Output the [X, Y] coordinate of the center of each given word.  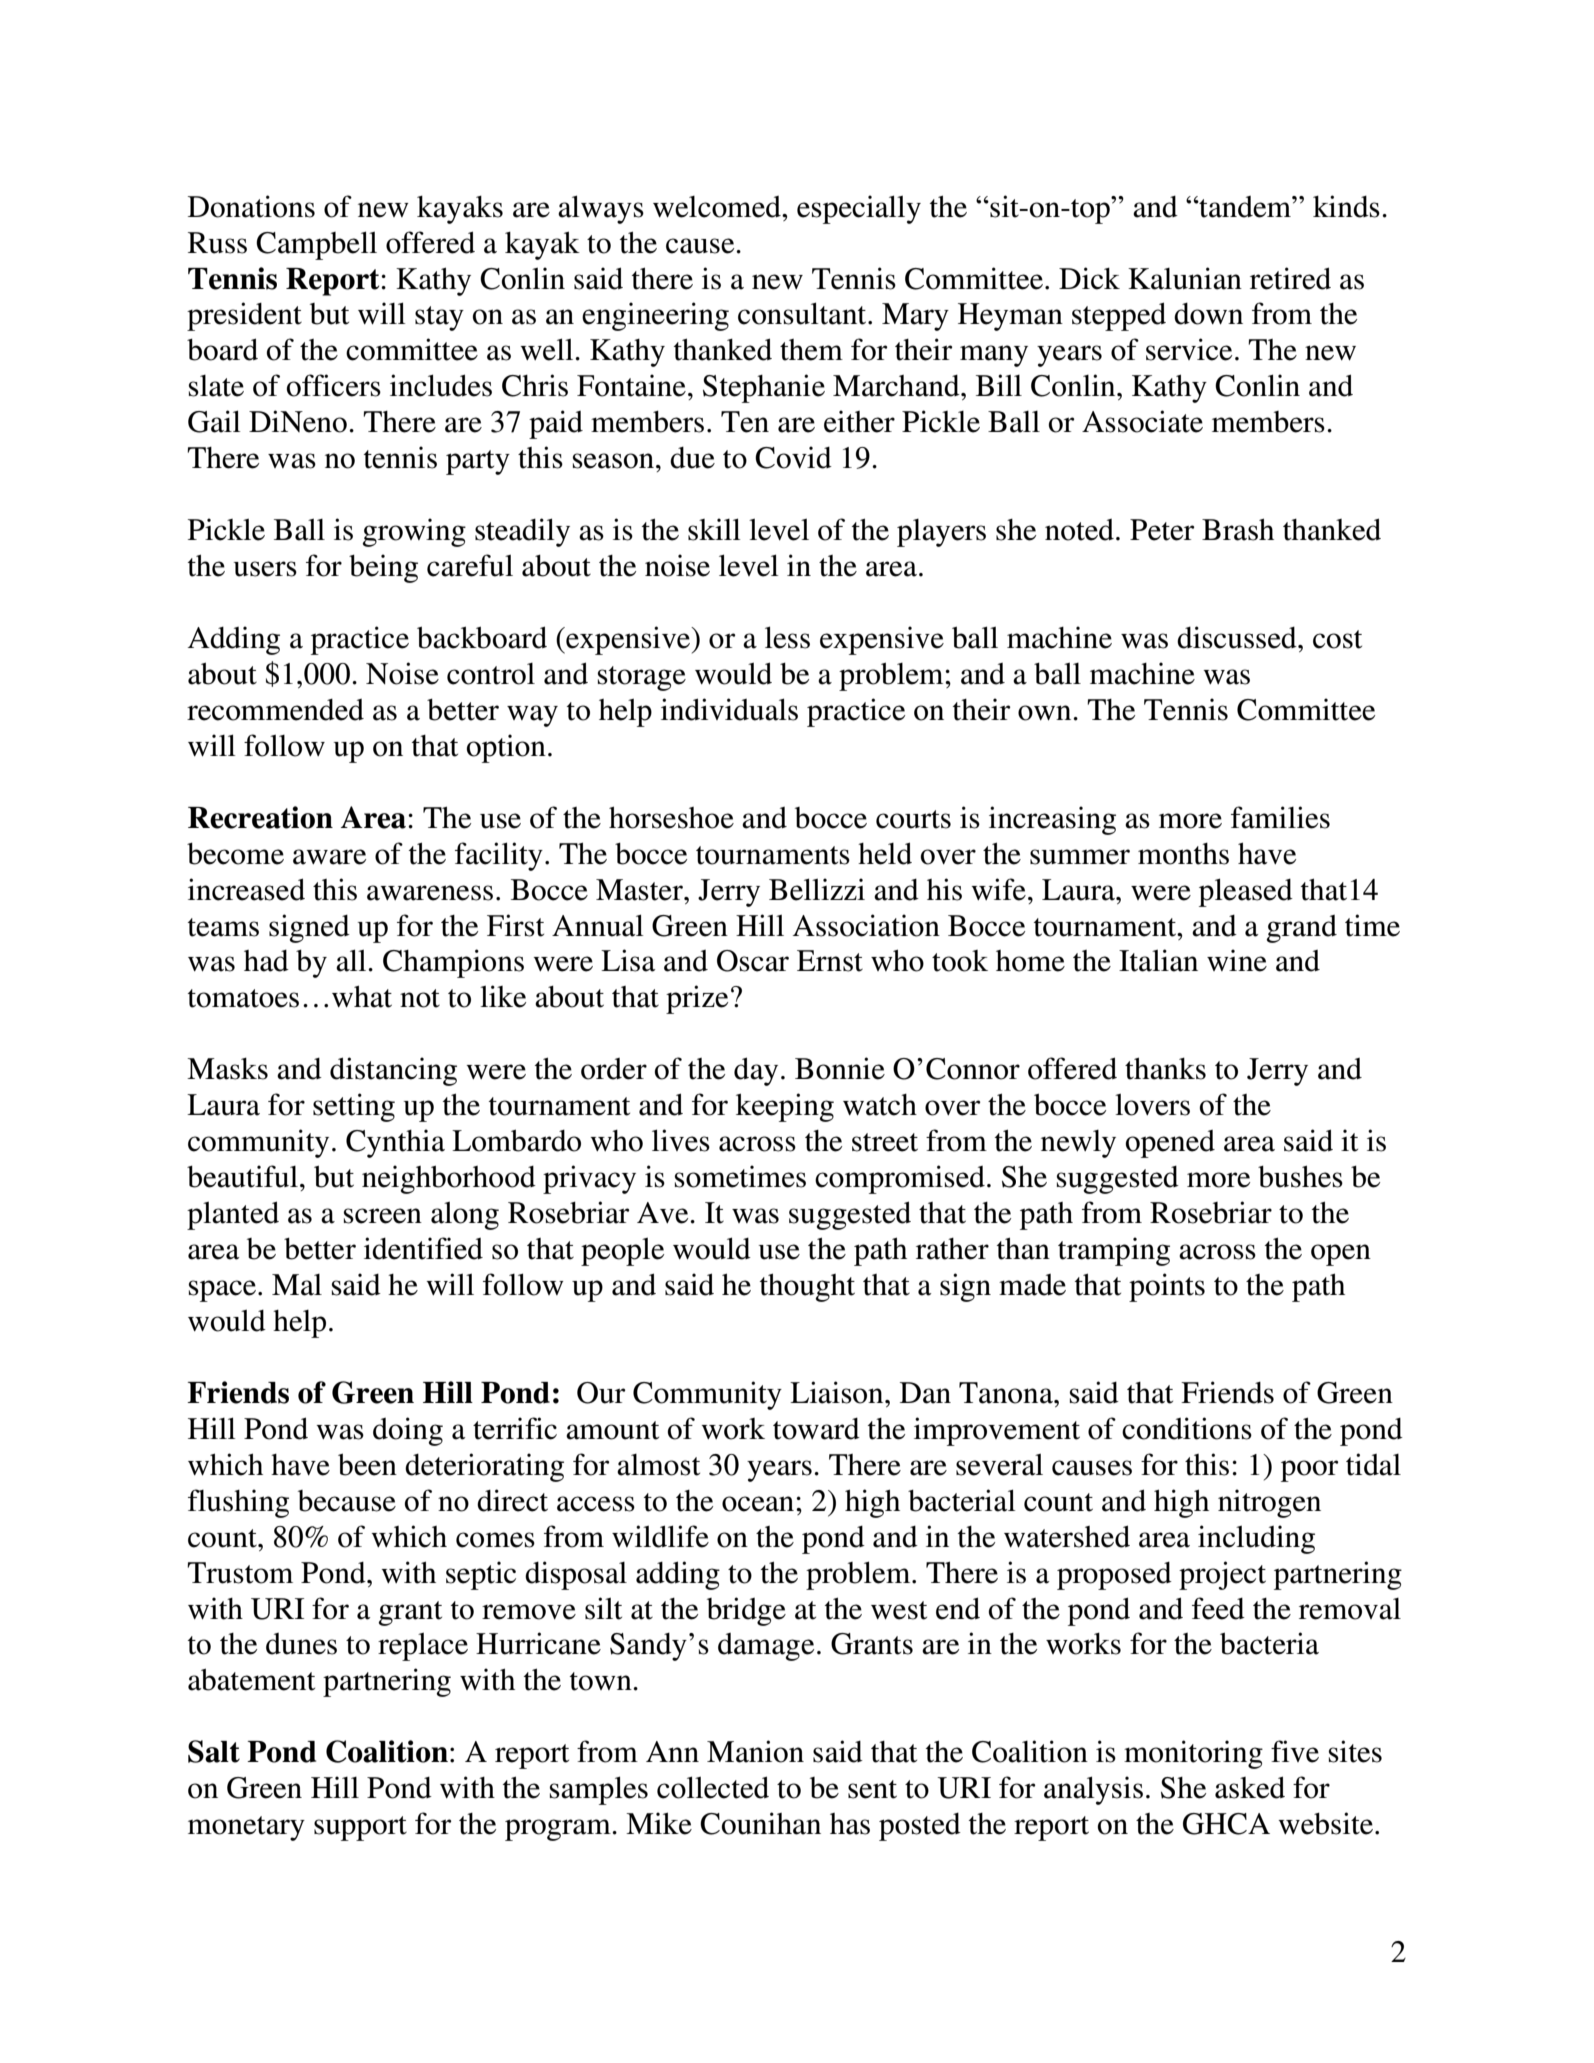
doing [408, 1431]
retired [1290, 278]
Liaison [838, 1392]
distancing [393, 1071]
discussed [1238, 637]
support [360, 1828]
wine [1237, 960]
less [787, 637]
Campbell [316, 245]
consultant [803, 313]
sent [872, 1789]
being [383, 568]
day [756, 1071]
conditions [1187, 1428]
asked [1250, 1787]
